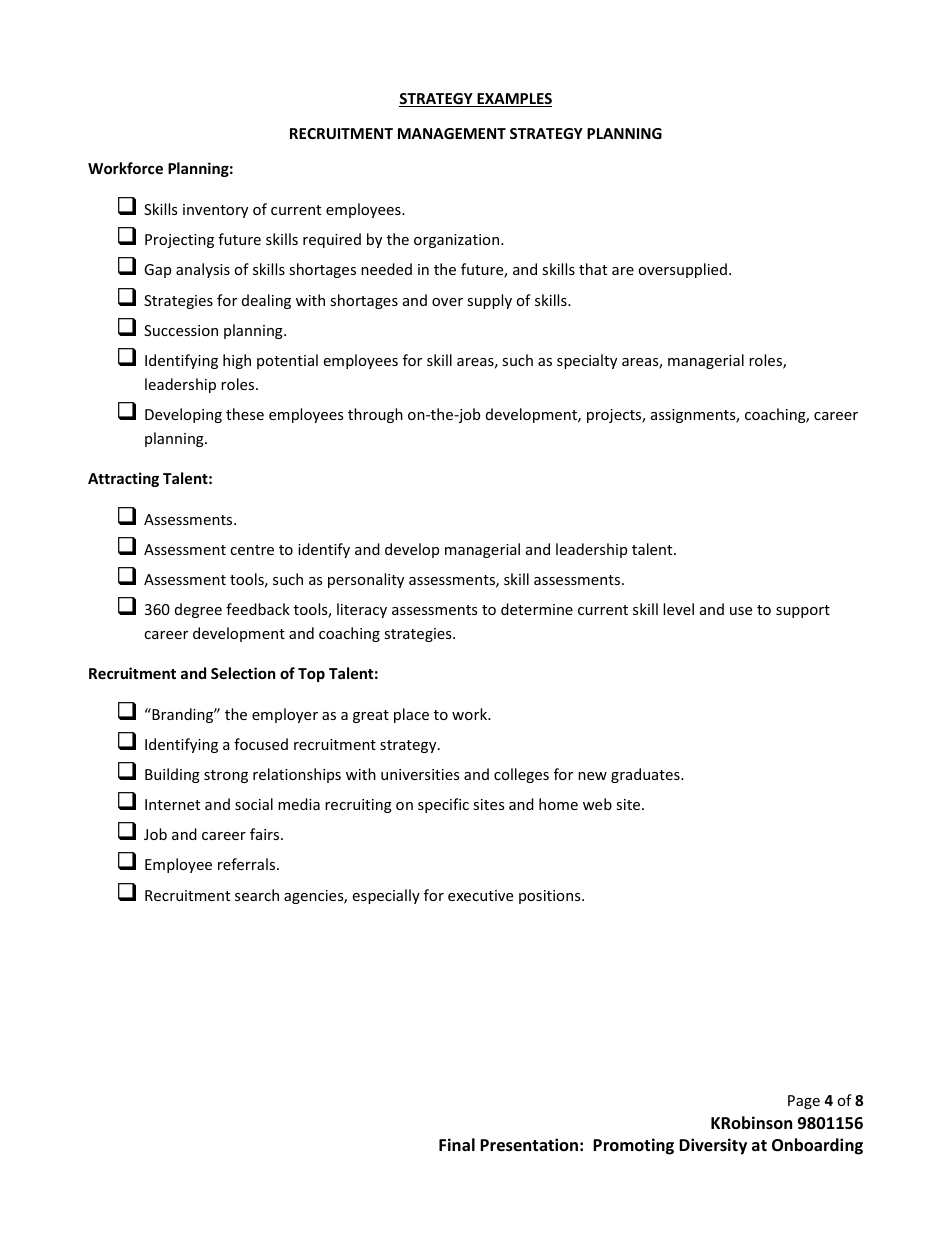 The height and width of the page is (1233, 952). What do you see at coordinates (513, 100) in the page?
I see `EXAMPLES` at bounding box center [513, 100].
